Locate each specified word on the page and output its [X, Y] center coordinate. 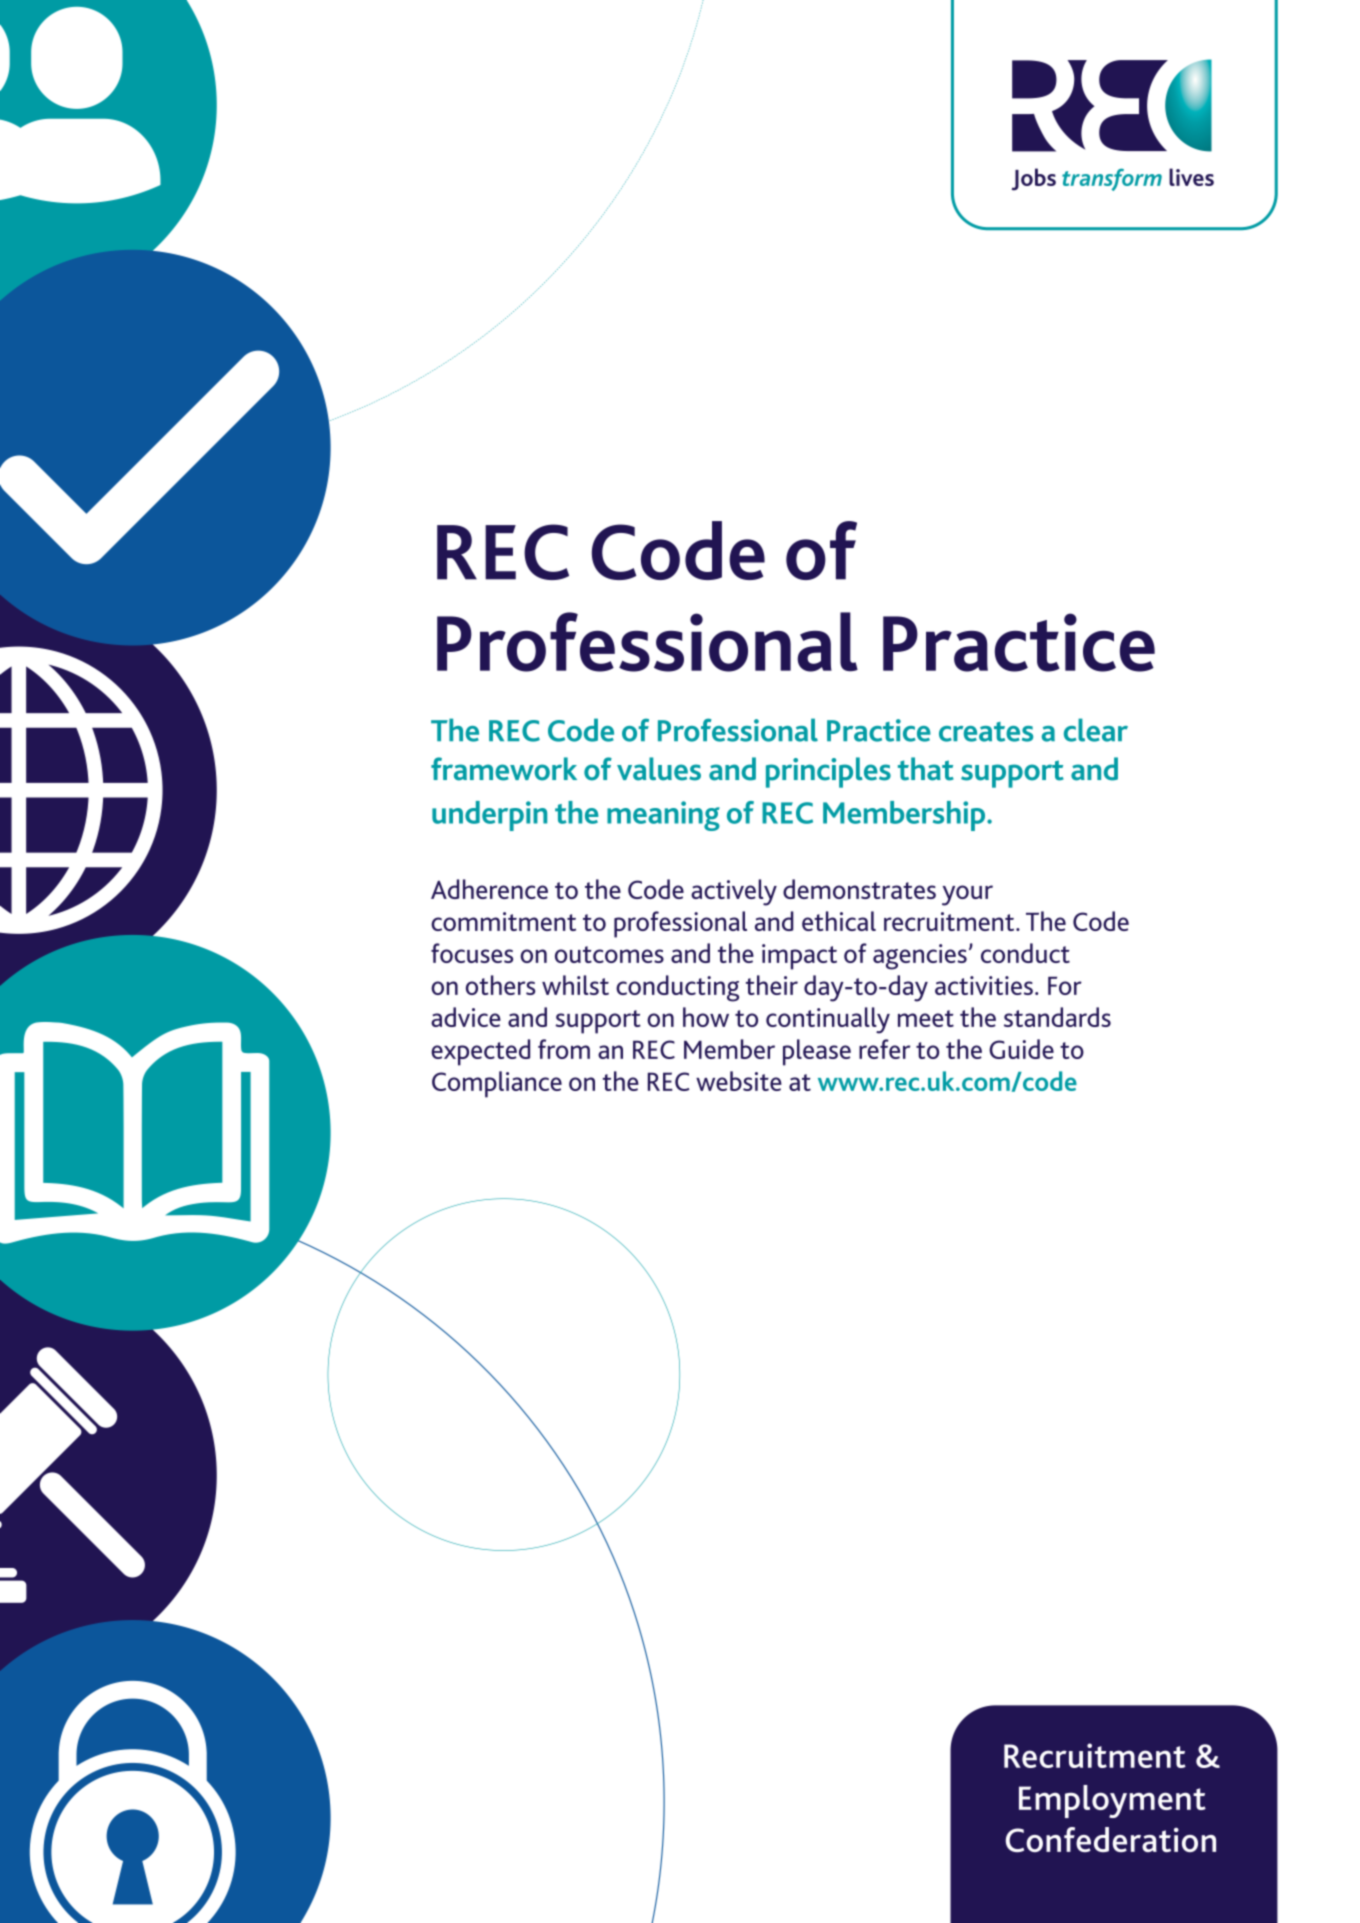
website [739, 1081]
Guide [1021, 1049]
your [967, 895]
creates [986, 732]
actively [734, 892]
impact [799, 957]
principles [828, 772]
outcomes [609, 954]
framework [504, 769]
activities [984, 985]
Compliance [497, 1084]
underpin [489, 816]
